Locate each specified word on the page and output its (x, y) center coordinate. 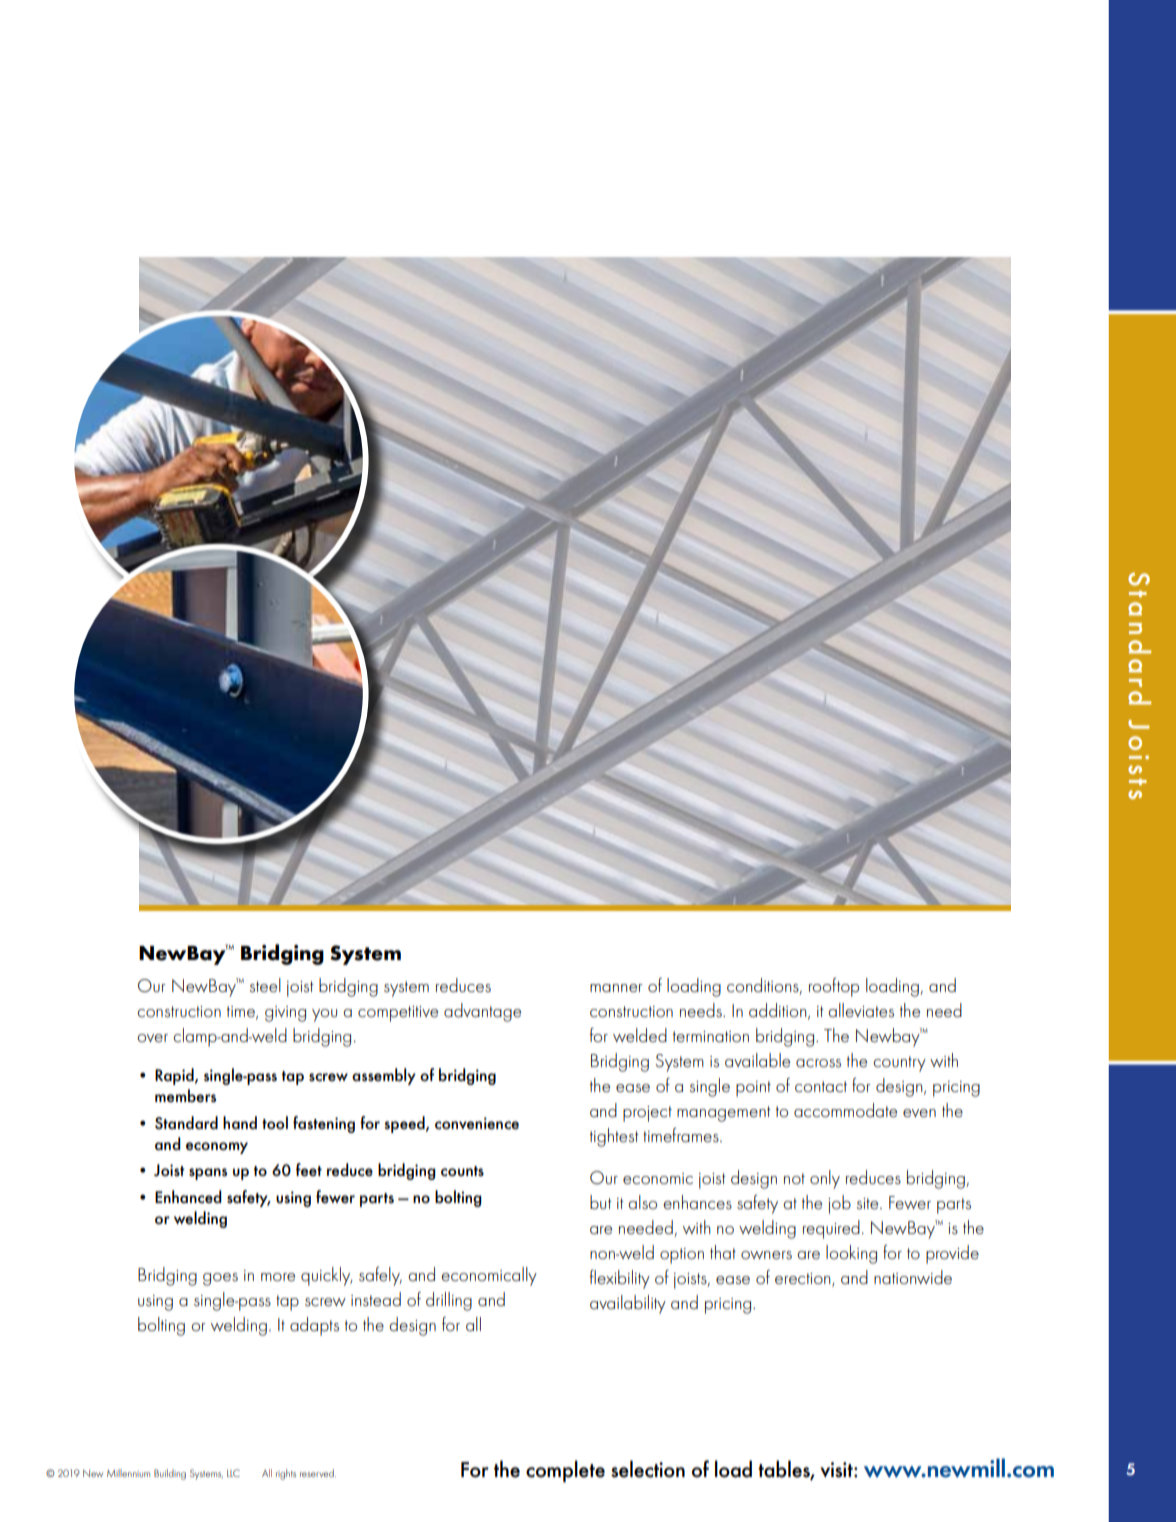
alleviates (861, 1010)
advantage (482, 1012)
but (601, 1202)
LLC (233, 1473)
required (831, 1229)
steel (265, 985)
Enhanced (188, 1196)
